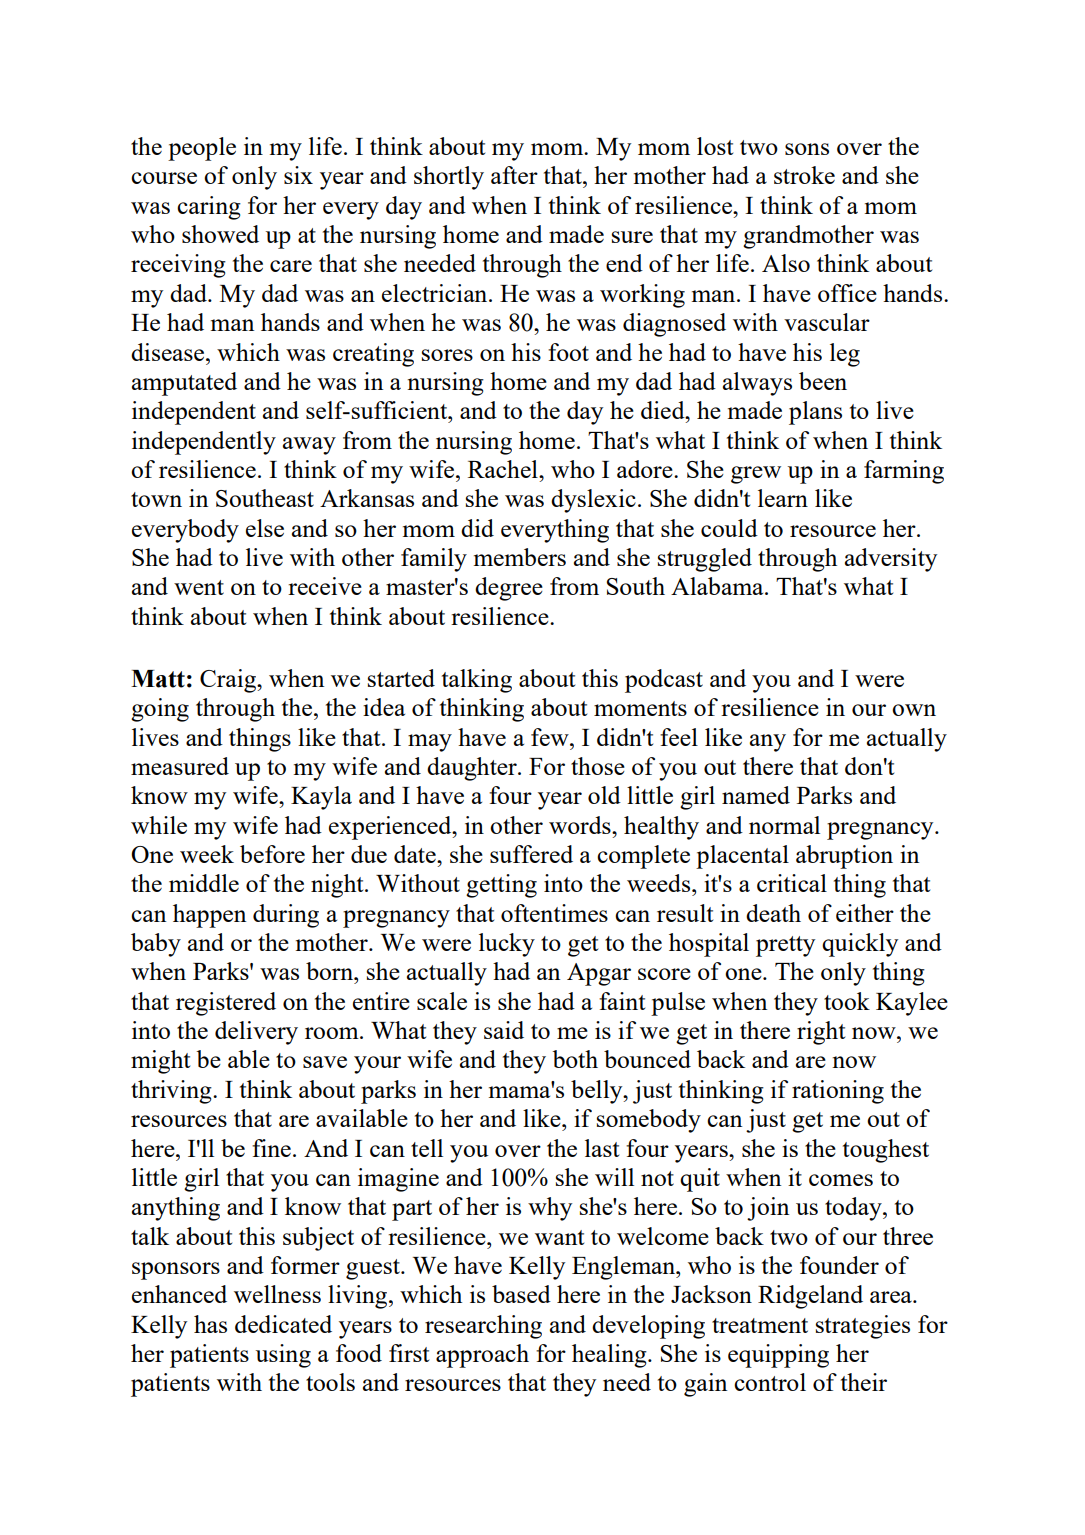  I want to click on learn, so click(783, 498).
